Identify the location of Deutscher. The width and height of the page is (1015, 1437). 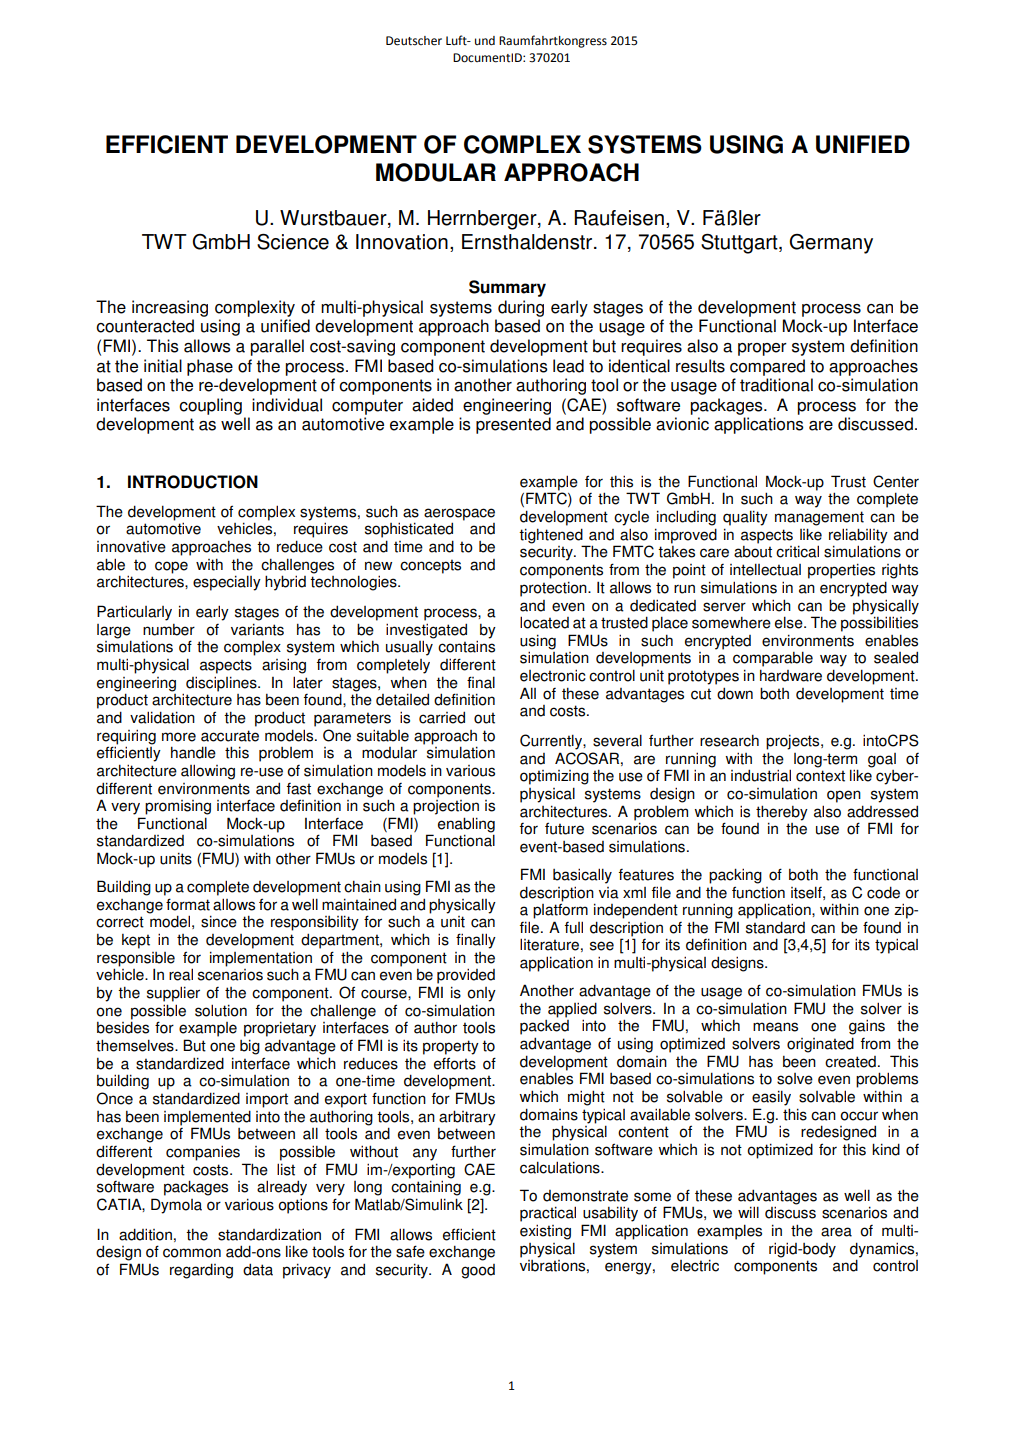
(414, 41).
